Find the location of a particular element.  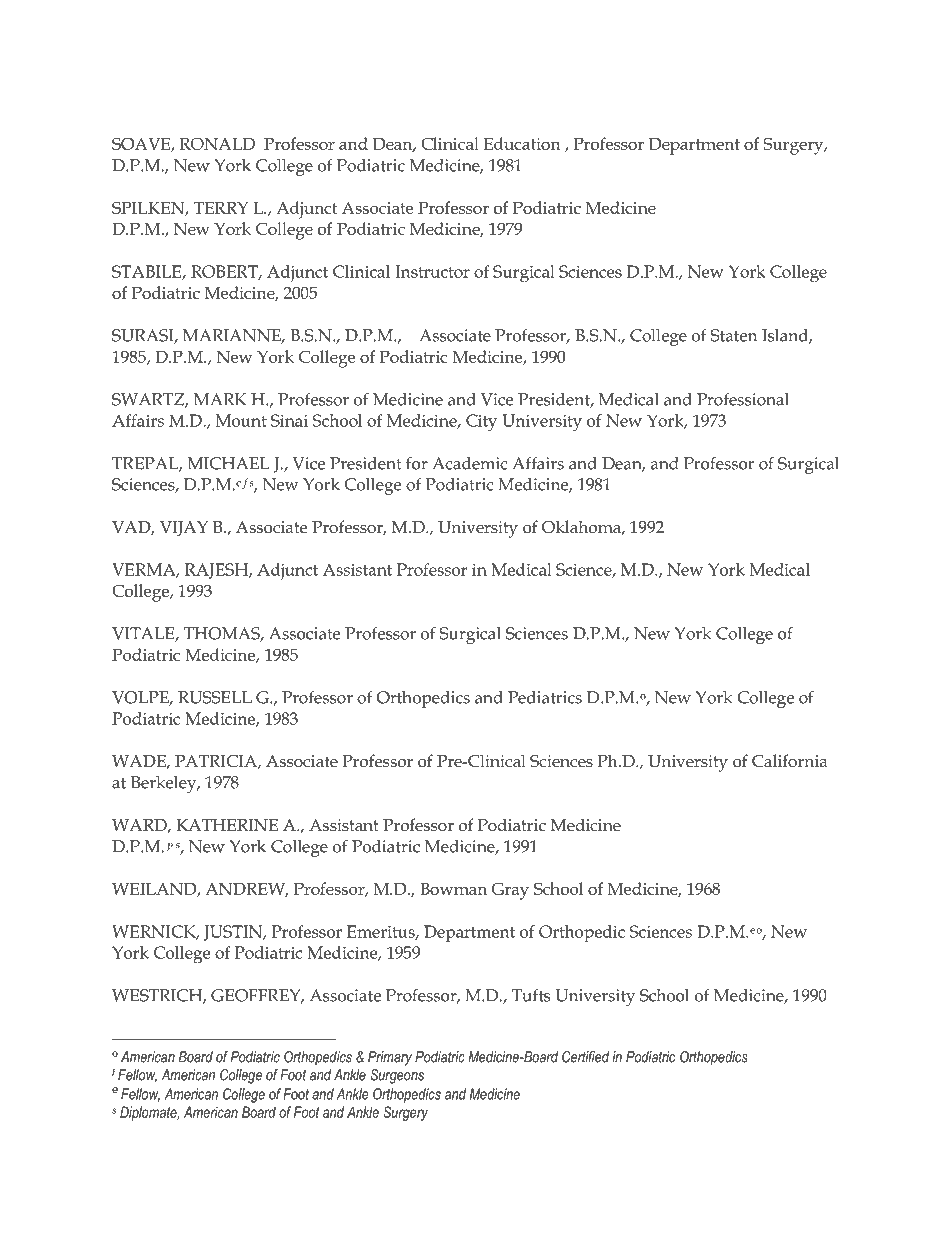

Bowman is located at coordinates (453, 889).
